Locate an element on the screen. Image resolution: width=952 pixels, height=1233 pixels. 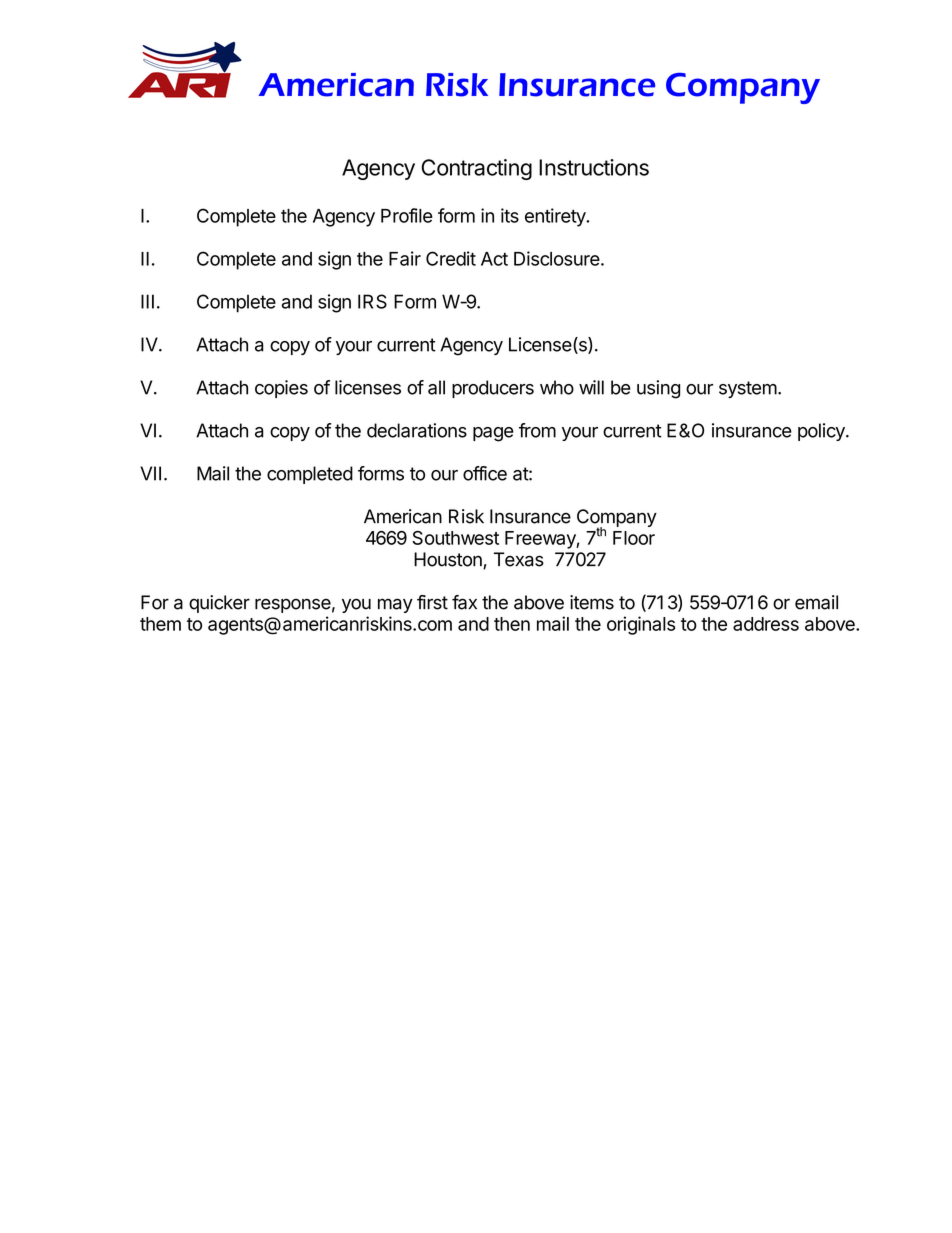
producers is located at coordinates (493, 389).
